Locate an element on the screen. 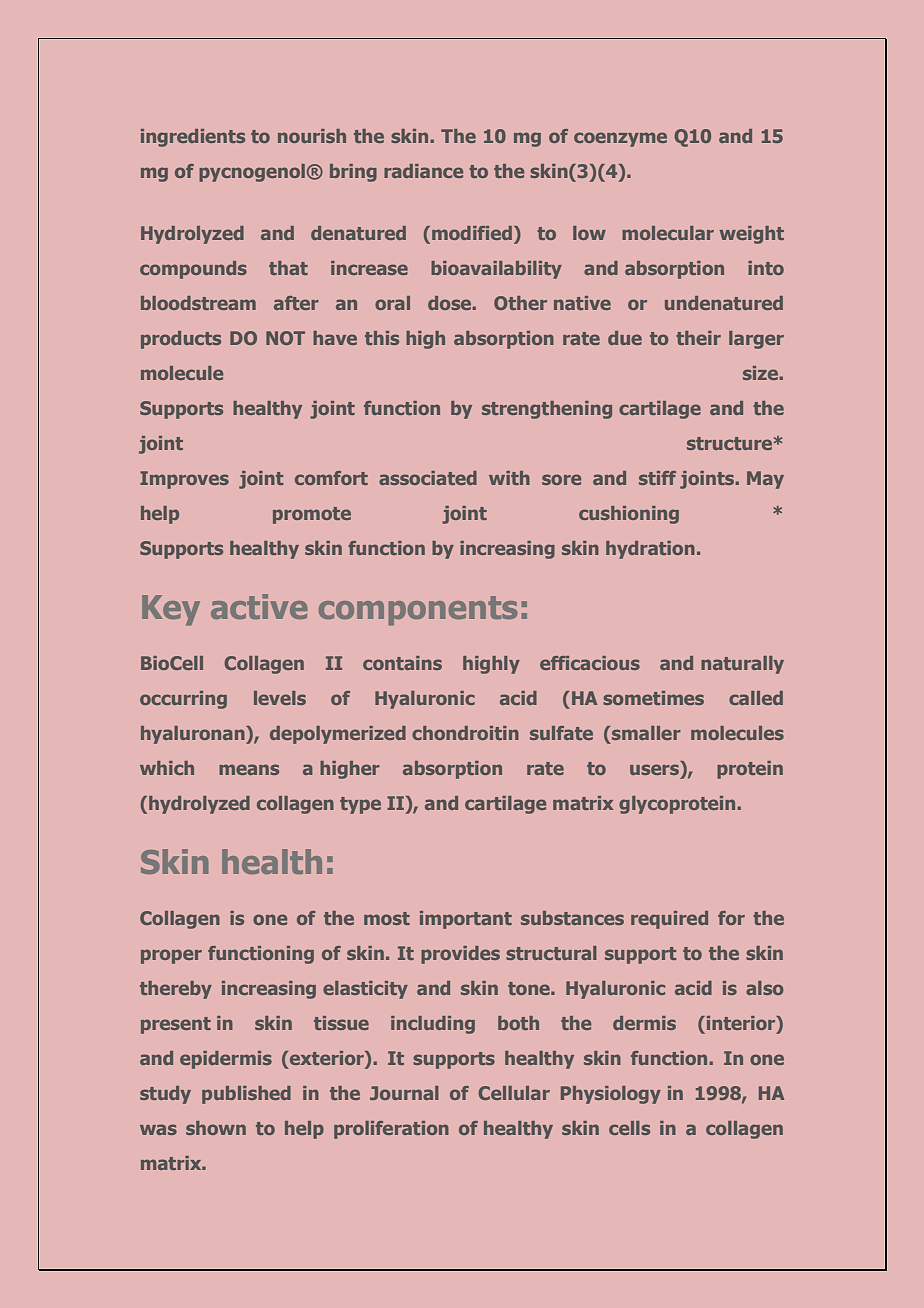  naturally is located at coordinates (742, 665).
